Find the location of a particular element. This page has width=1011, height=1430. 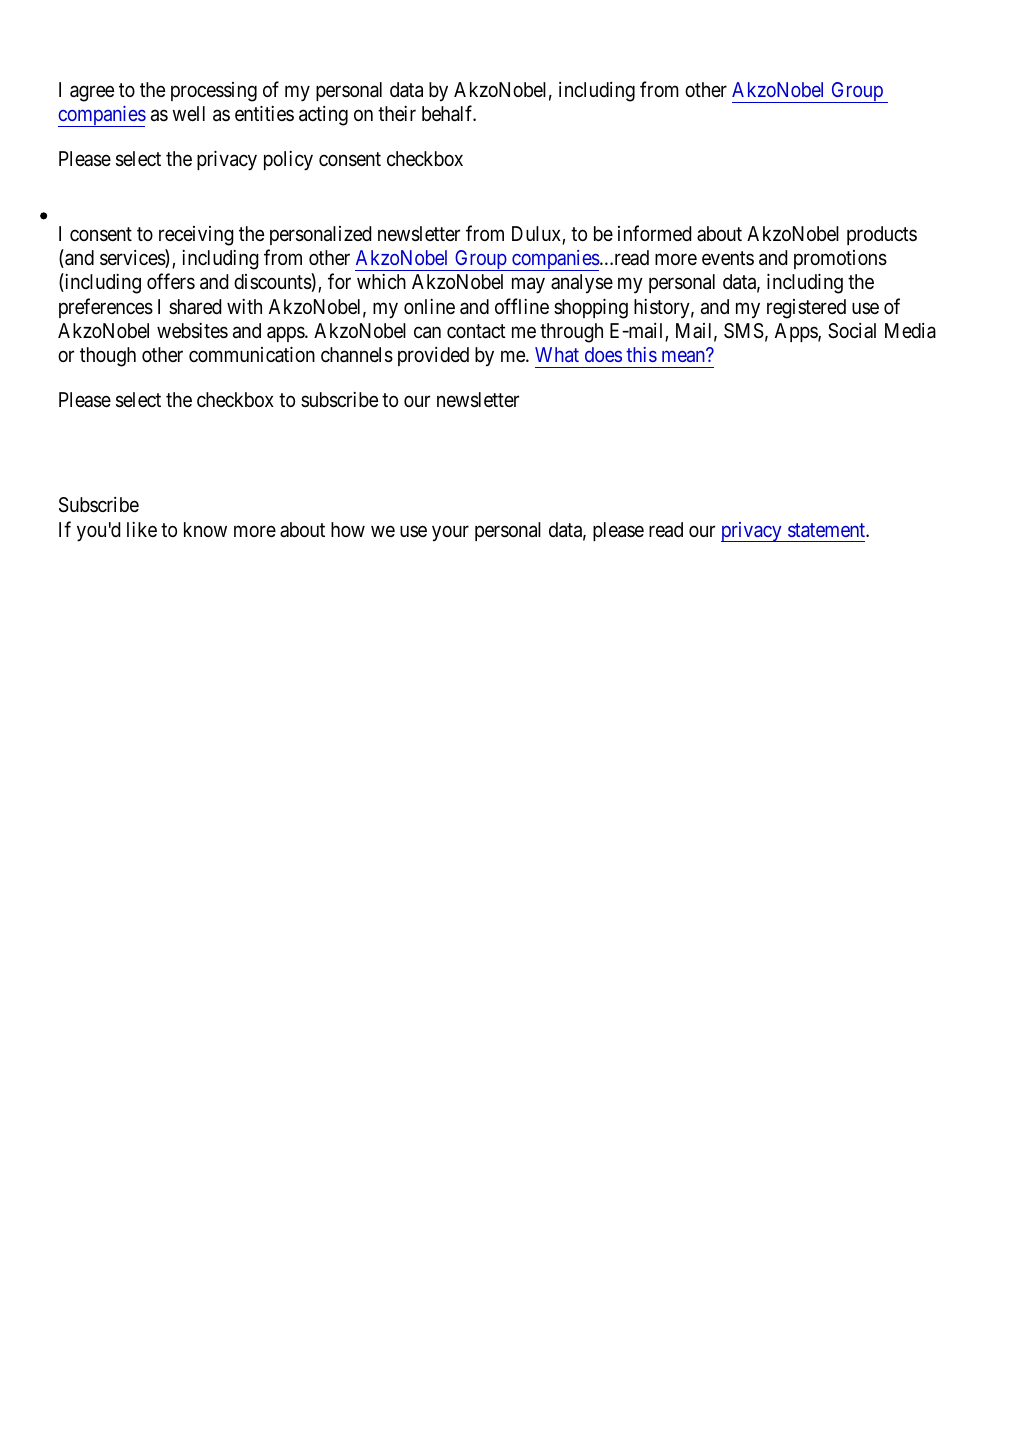

well is located at coordinates (188, 113).
